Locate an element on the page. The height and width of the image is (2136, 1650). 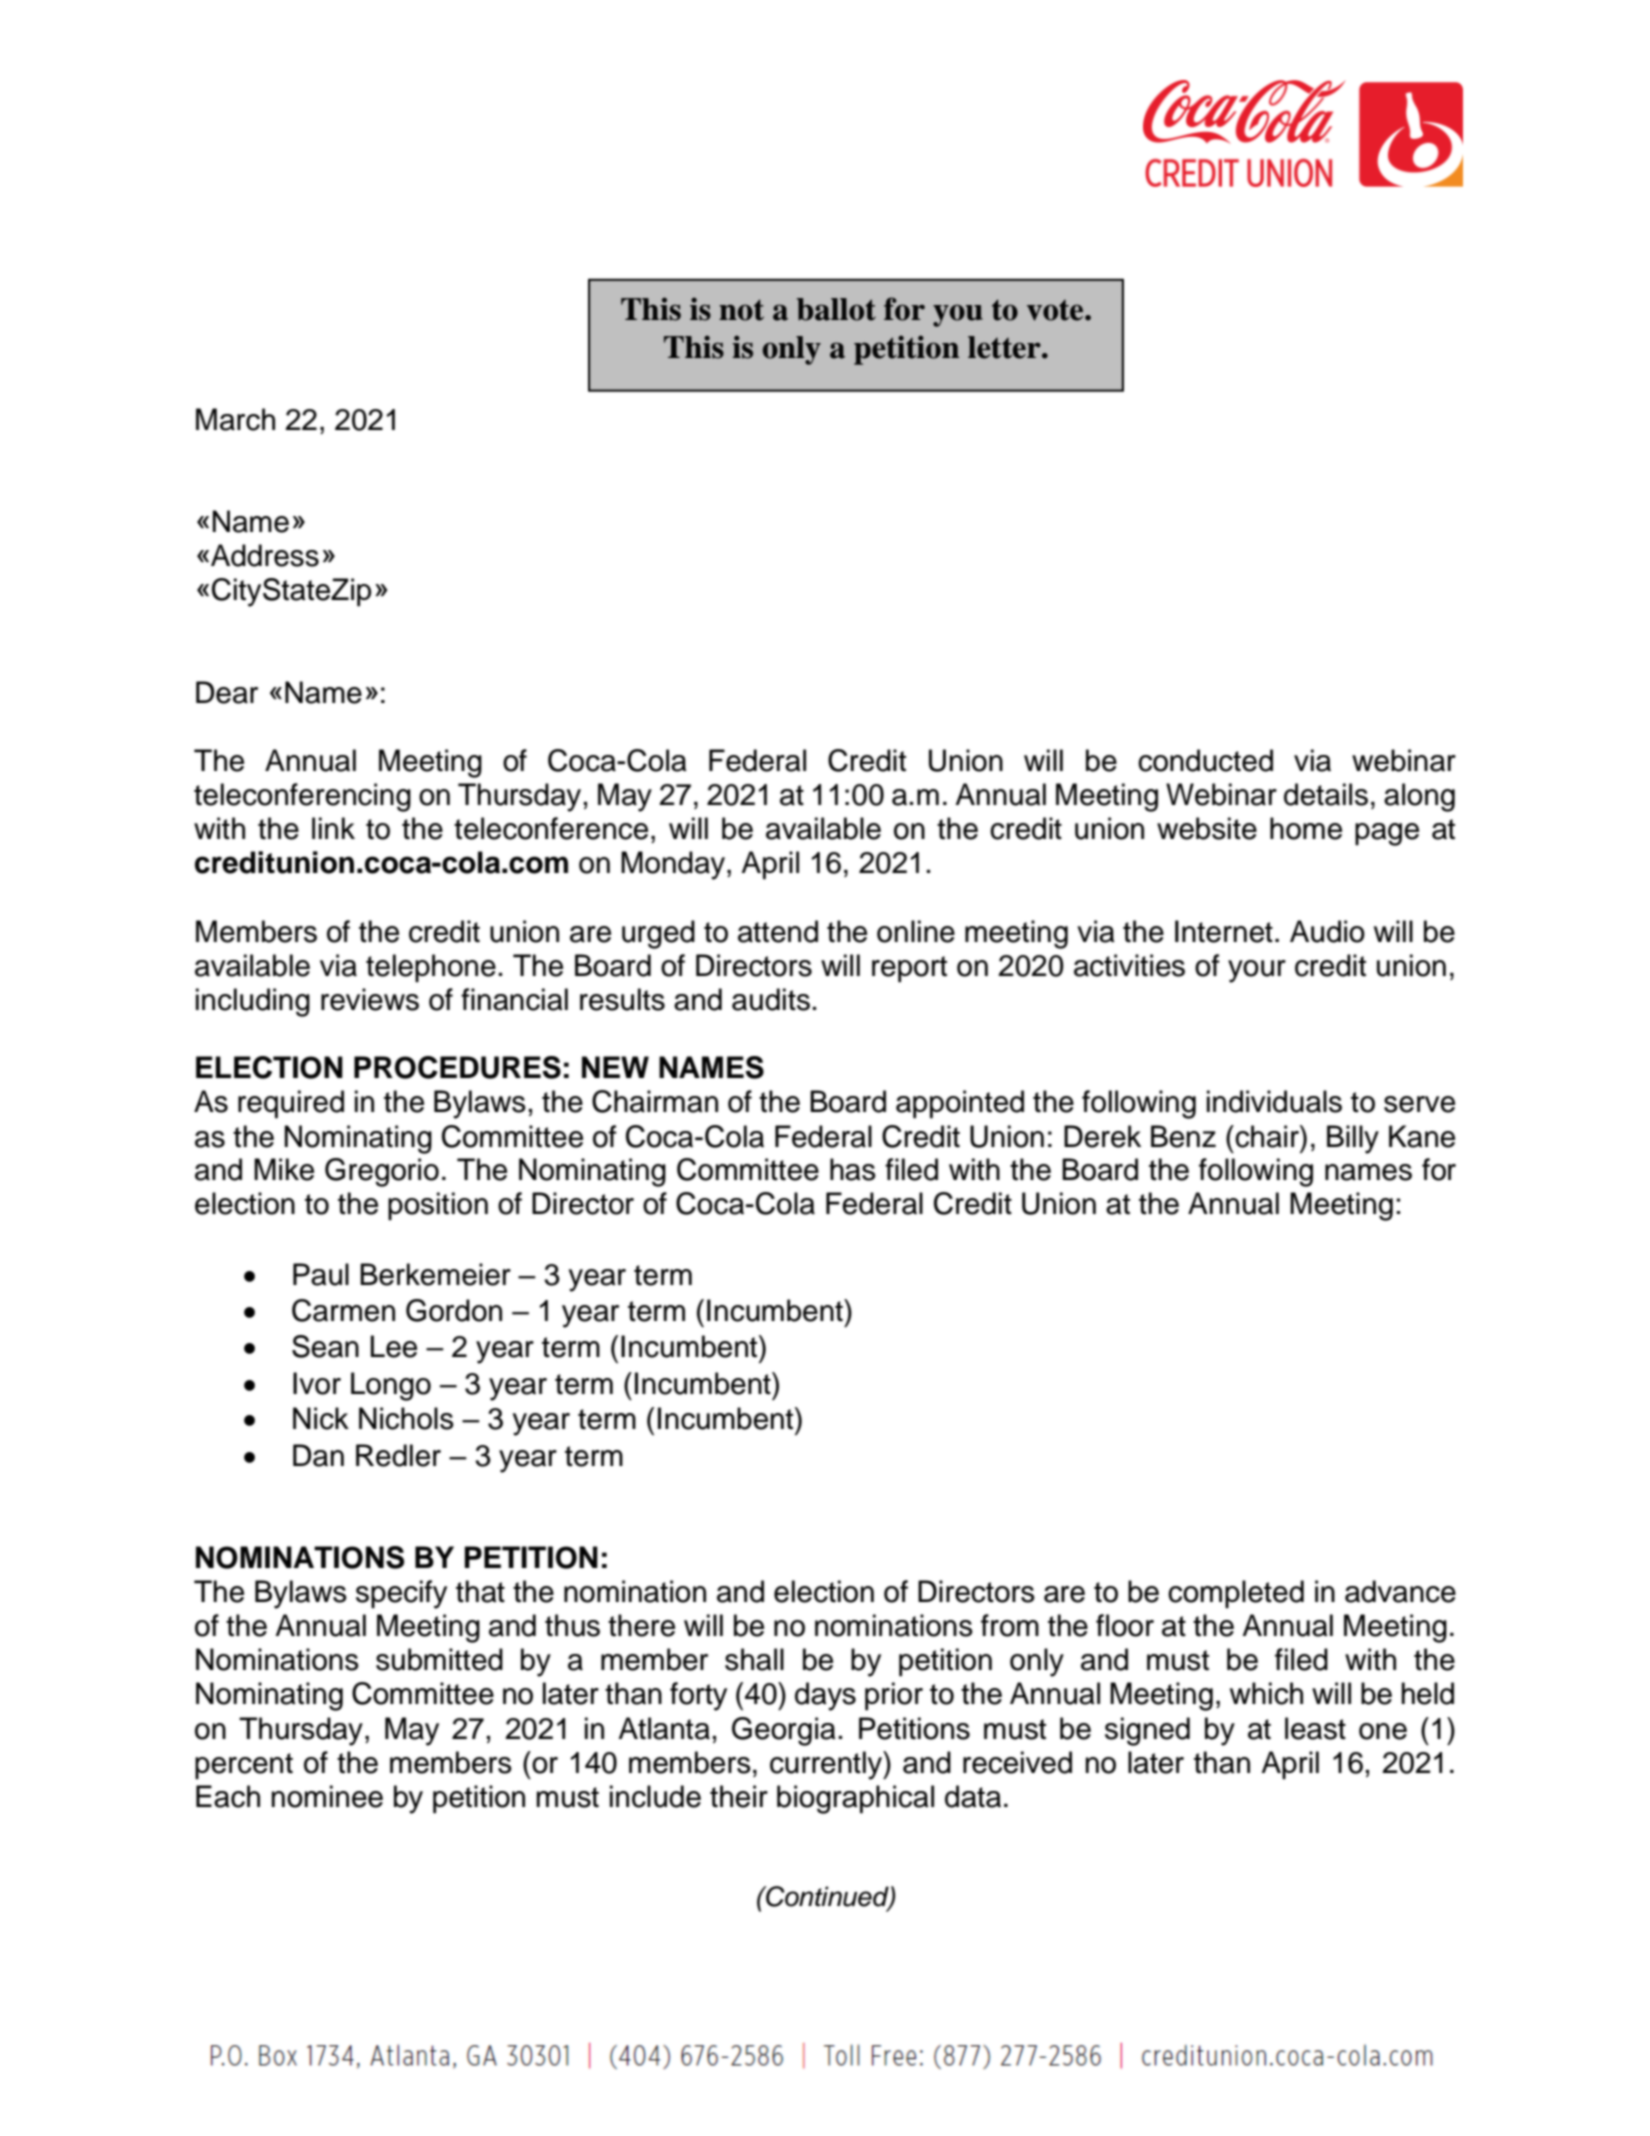
individuals is located at coordinates (1274, 1101).
